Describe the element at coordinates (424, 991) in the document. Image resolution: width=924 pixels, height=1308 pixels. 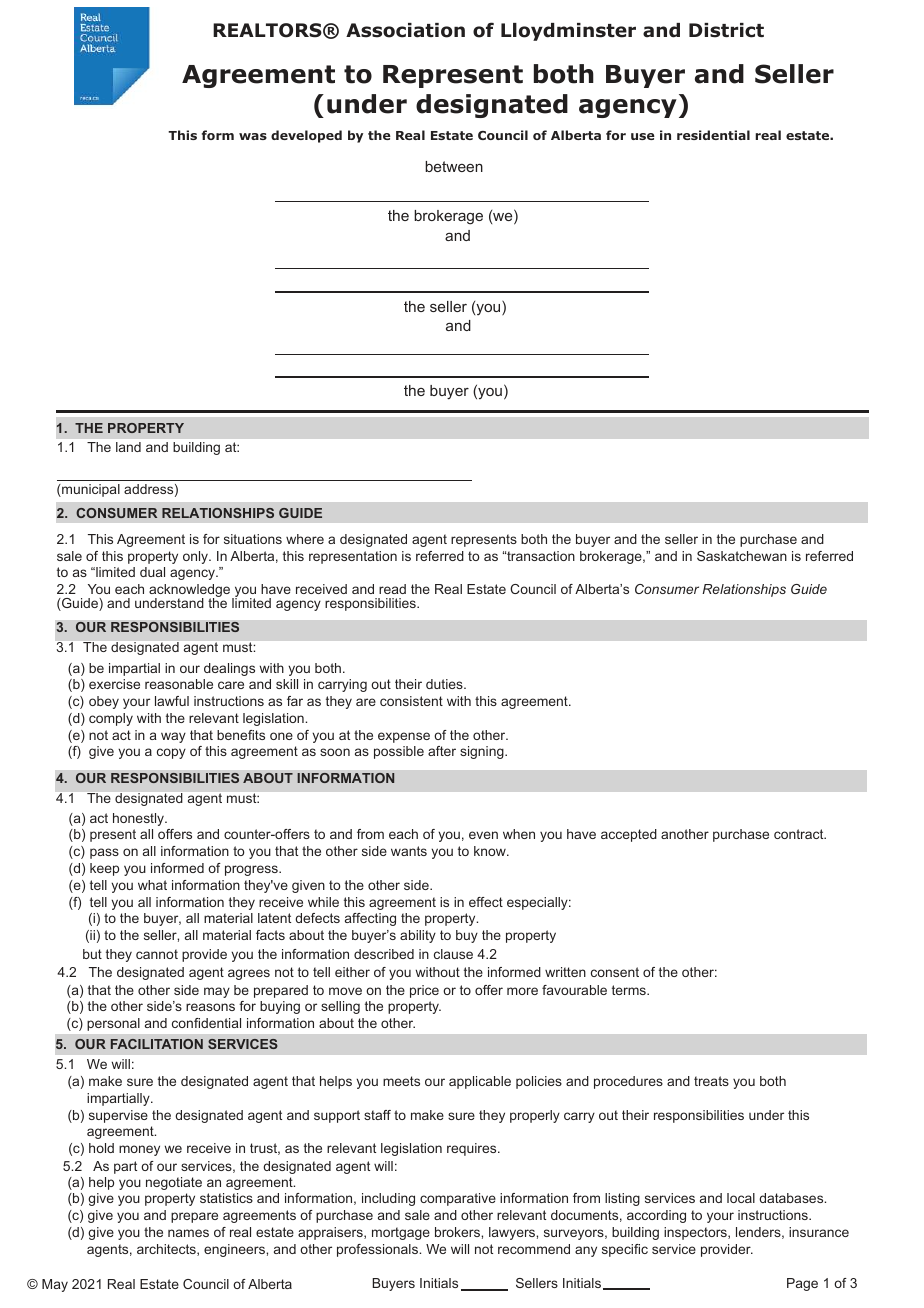
I see `price` at that location.
